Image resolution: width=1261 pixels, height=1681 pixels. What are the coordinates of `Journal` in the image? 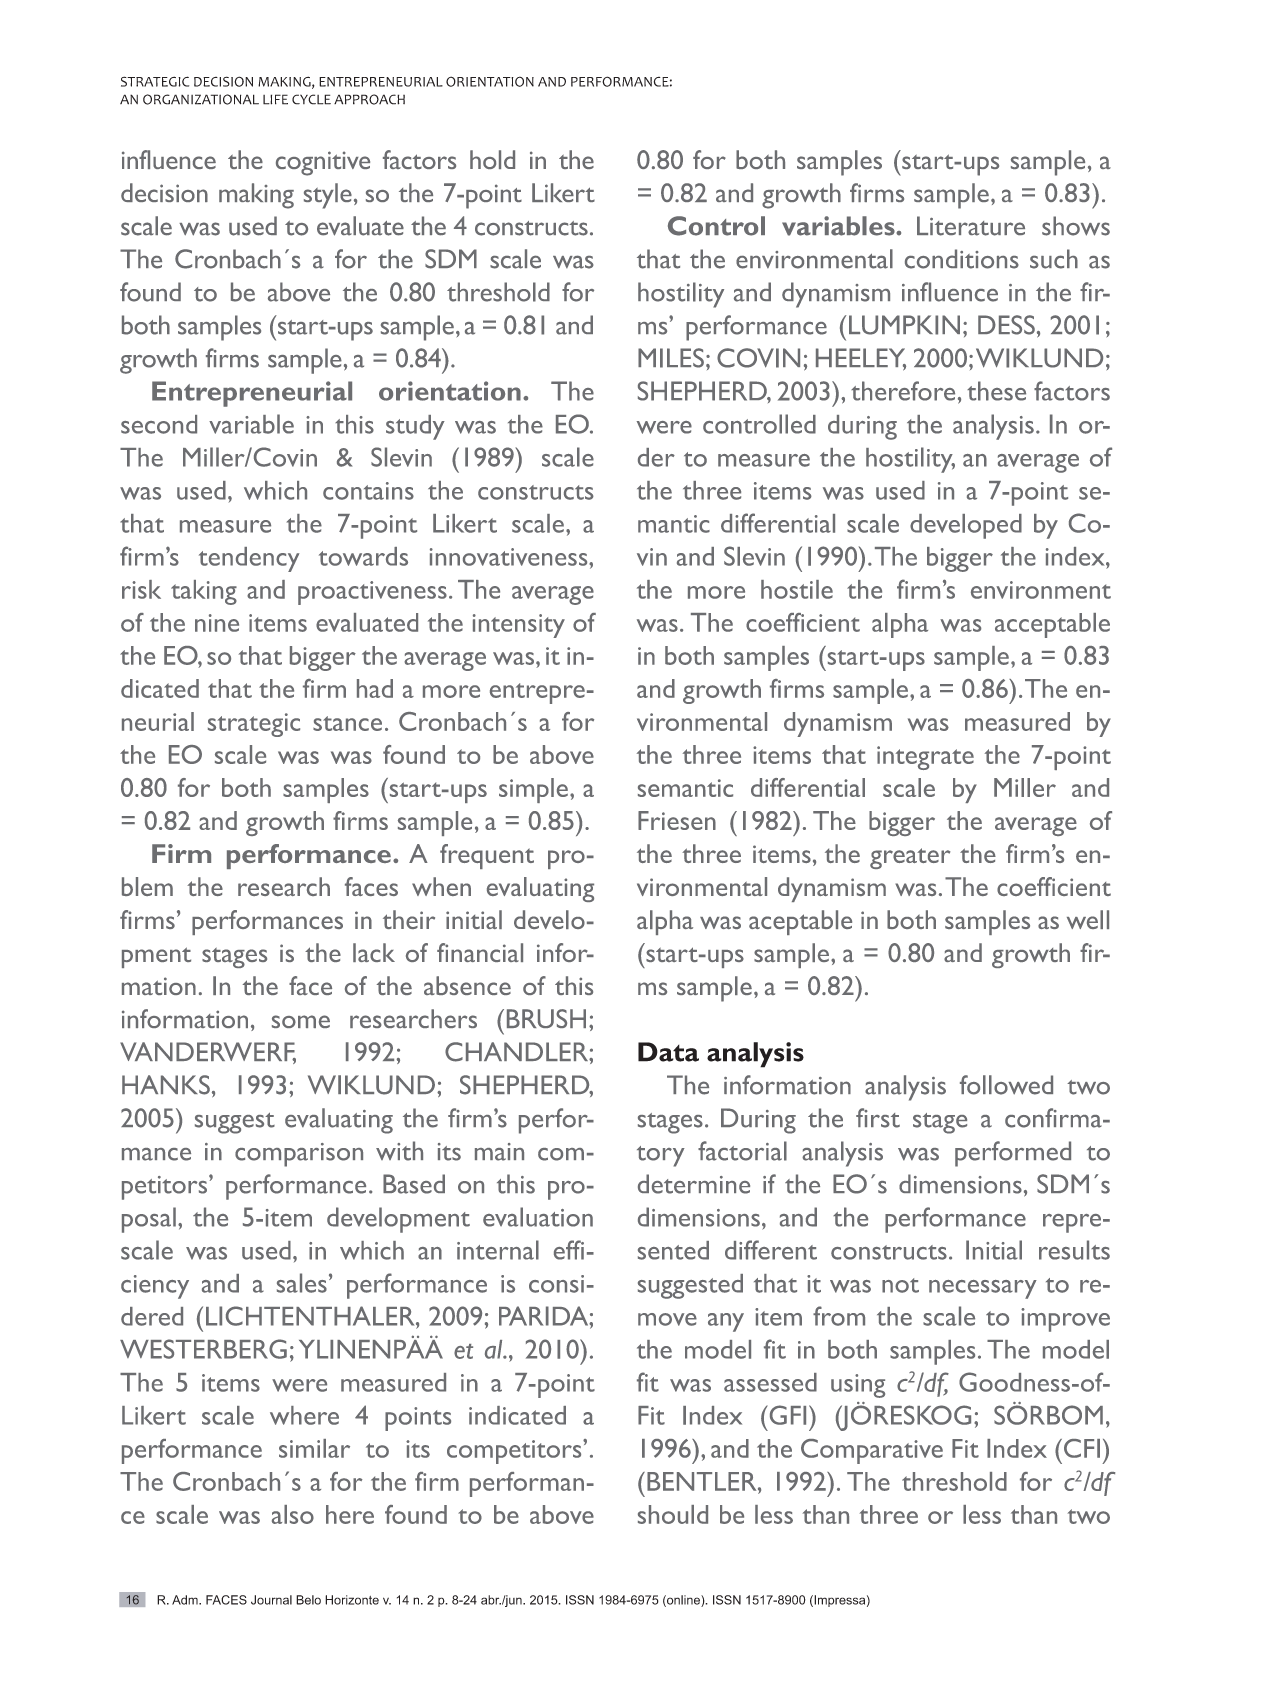 It's located at (271, 1600).
